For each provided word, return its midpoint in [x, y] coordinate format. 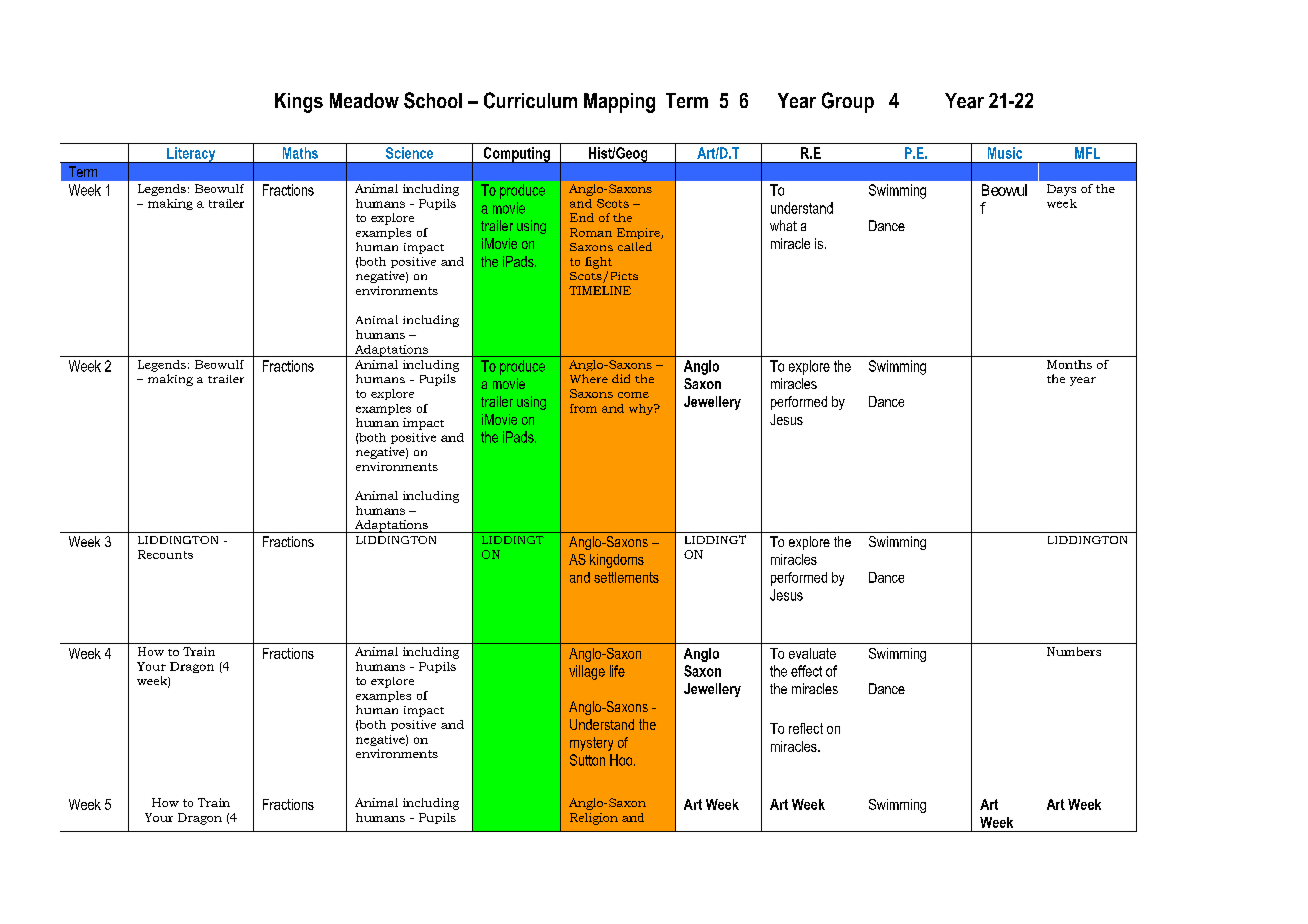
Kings [299, 103]
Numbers [1074, 651]
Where [589, 378]
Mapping [619, 103]
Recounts [165, 554]
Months [1069, 364]
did [621, 378]
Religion [594, 819]
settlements [626, 577]
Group [848, 102]
